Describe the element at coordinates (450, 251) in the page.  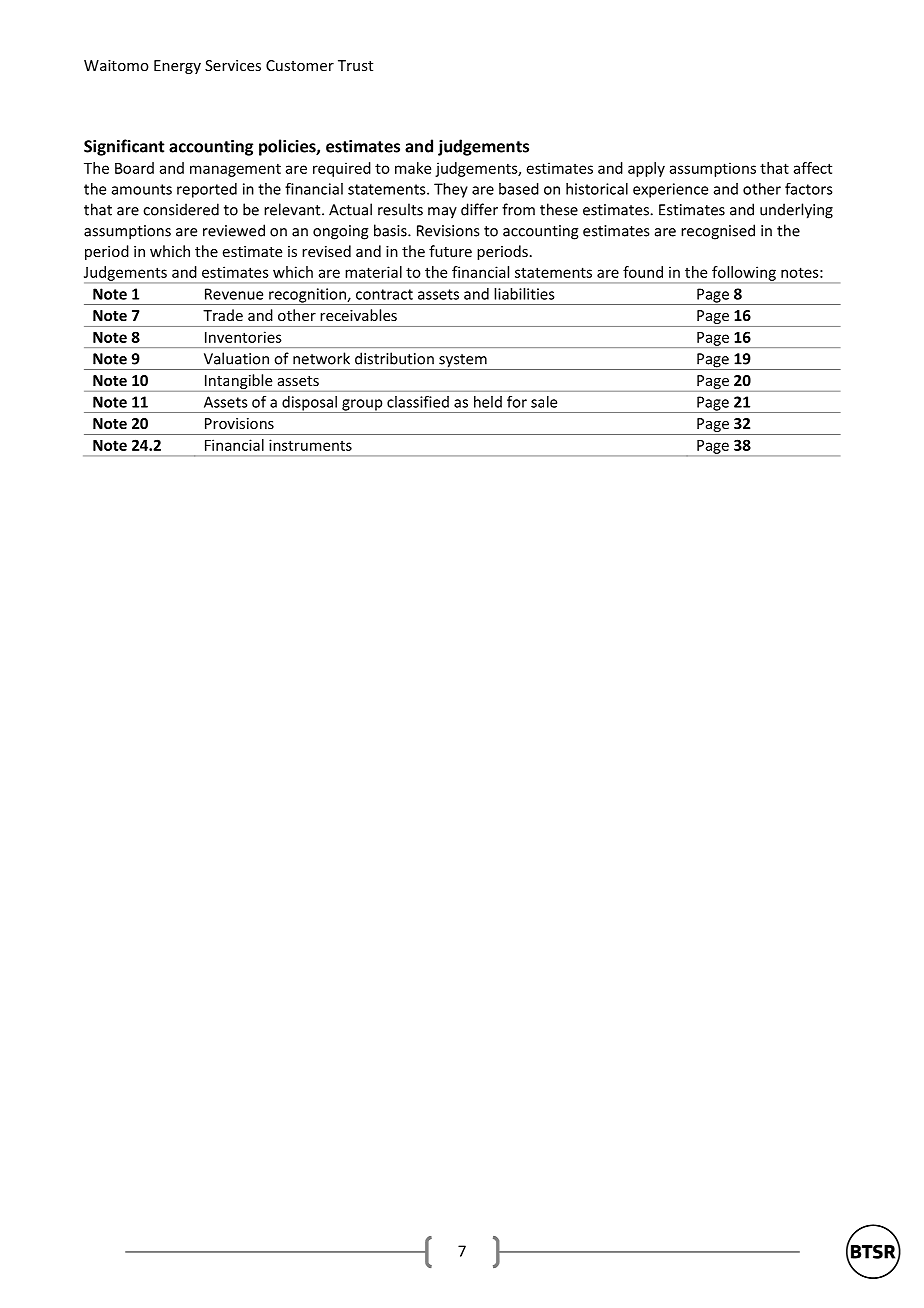
I see `future` at that location.
